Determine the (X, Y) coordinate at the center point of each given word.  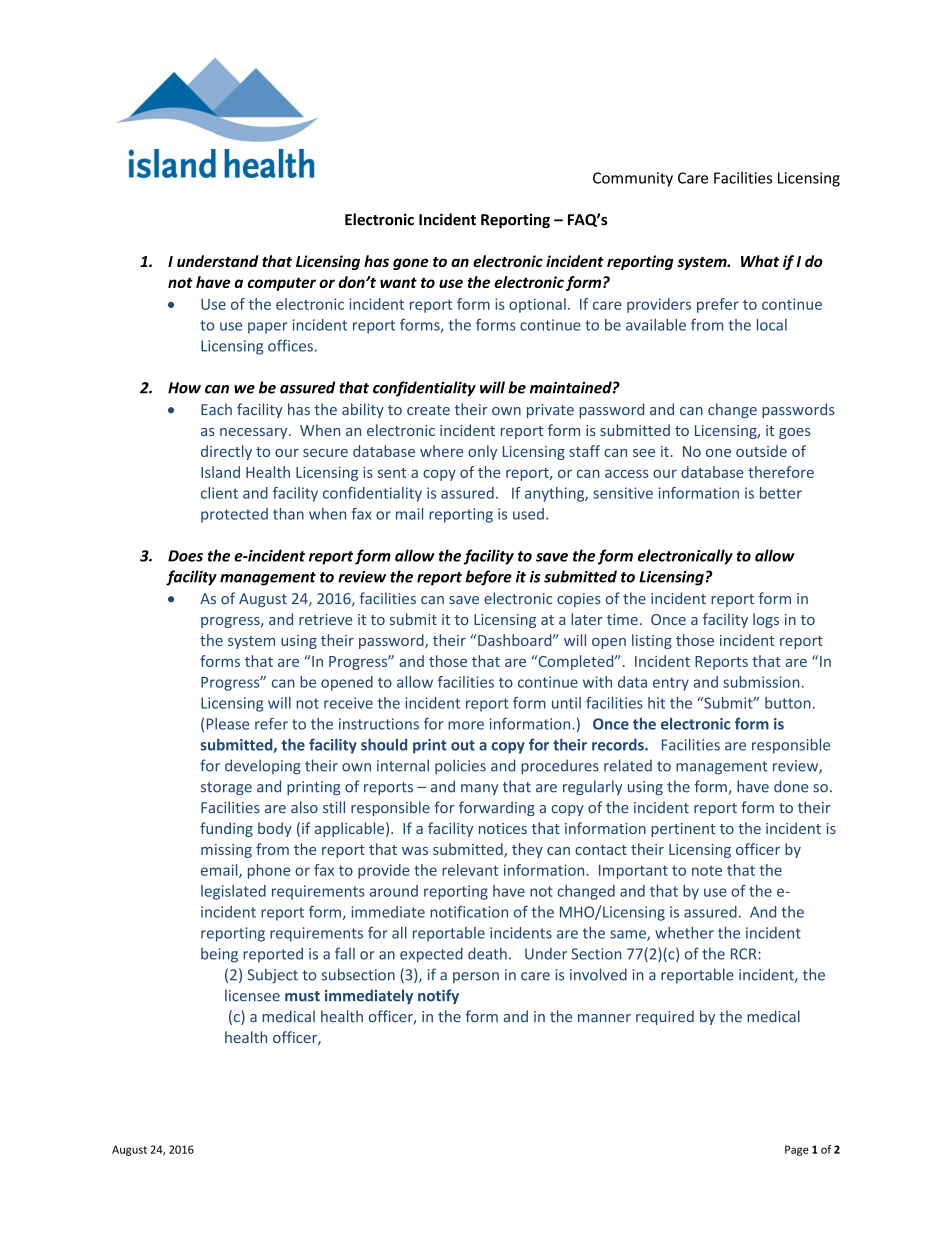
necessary (255, 433)
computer (282, 284)
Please (228, 724)
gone (411, 264)
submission (761, 682)
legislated (233, 892)
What (760, 261)
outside (761, 451)
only (482, 452)
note (707, 871)
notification (469, 912)
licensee (252, 995)
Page (797, 1150)
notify (438, 996)
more (466, 725)
